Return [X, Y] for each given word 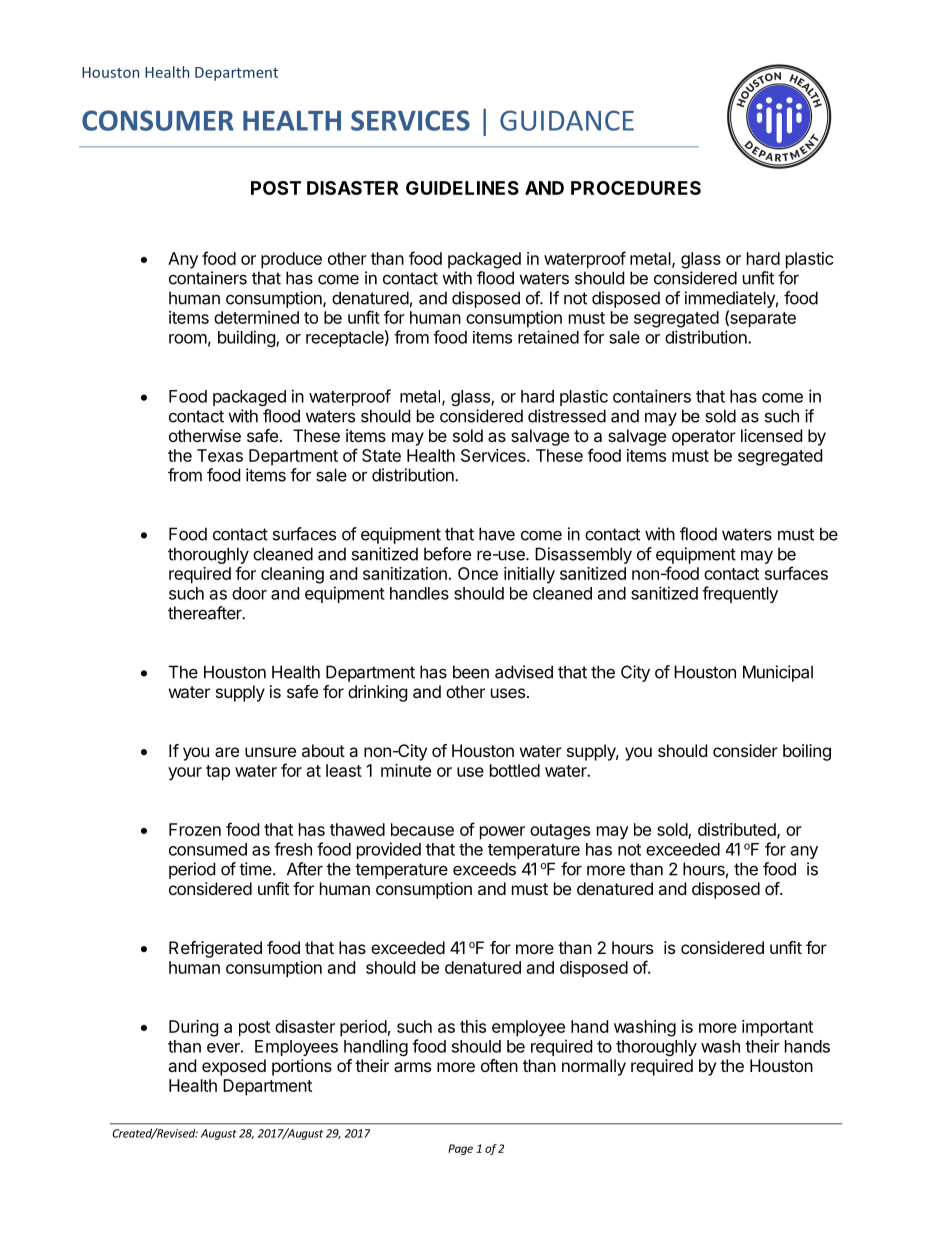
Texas [220, 455]
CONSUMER [158, 120]
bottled [515, 770]
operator [704, 438]
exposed [234, 1067]
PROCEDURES [636, 188]
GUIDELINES [462, 188]
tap [218, 773]
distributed [738, 830]
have [497, 534]
